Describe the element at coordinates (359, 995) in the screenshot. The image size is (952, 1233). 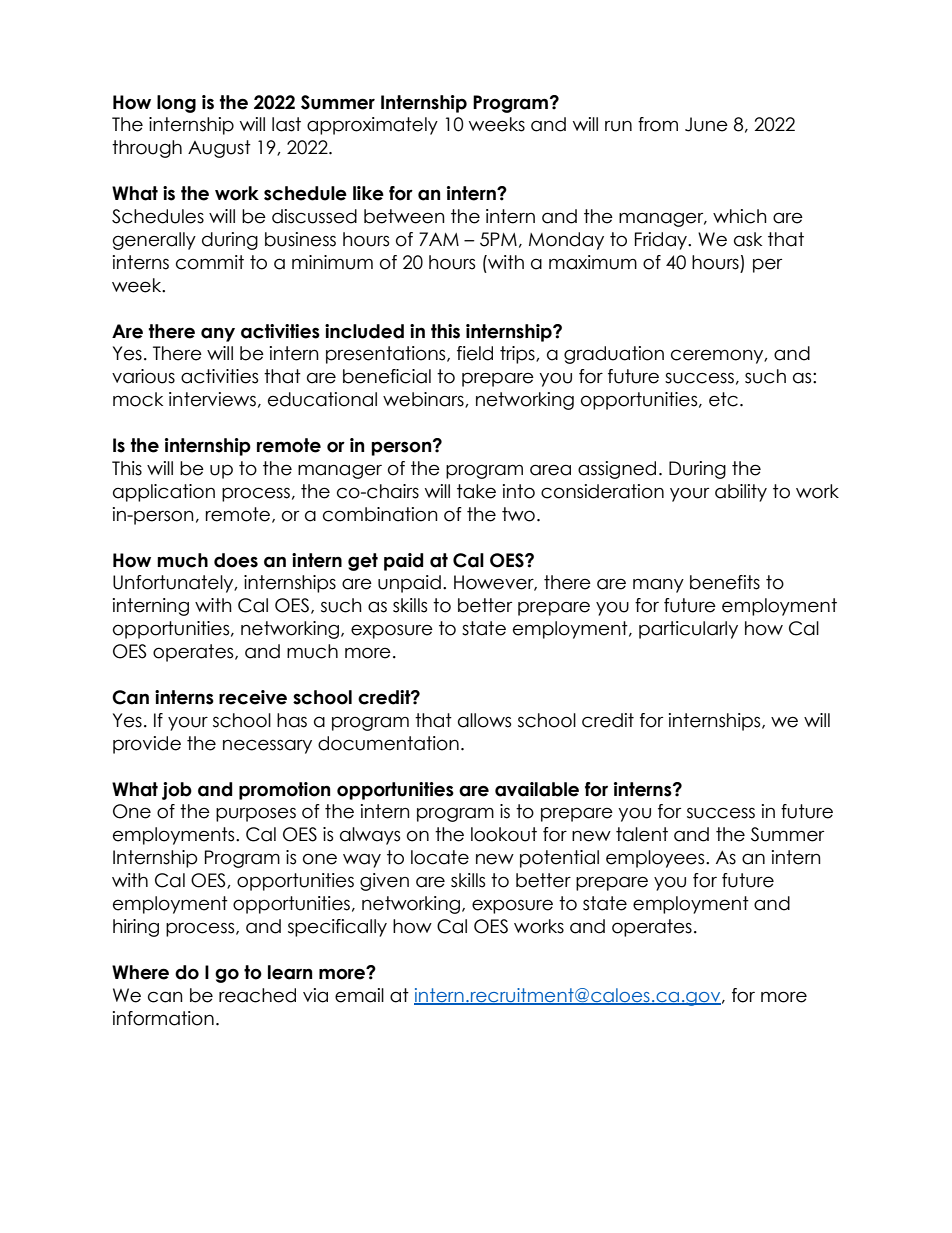
I see `email` at that location.
